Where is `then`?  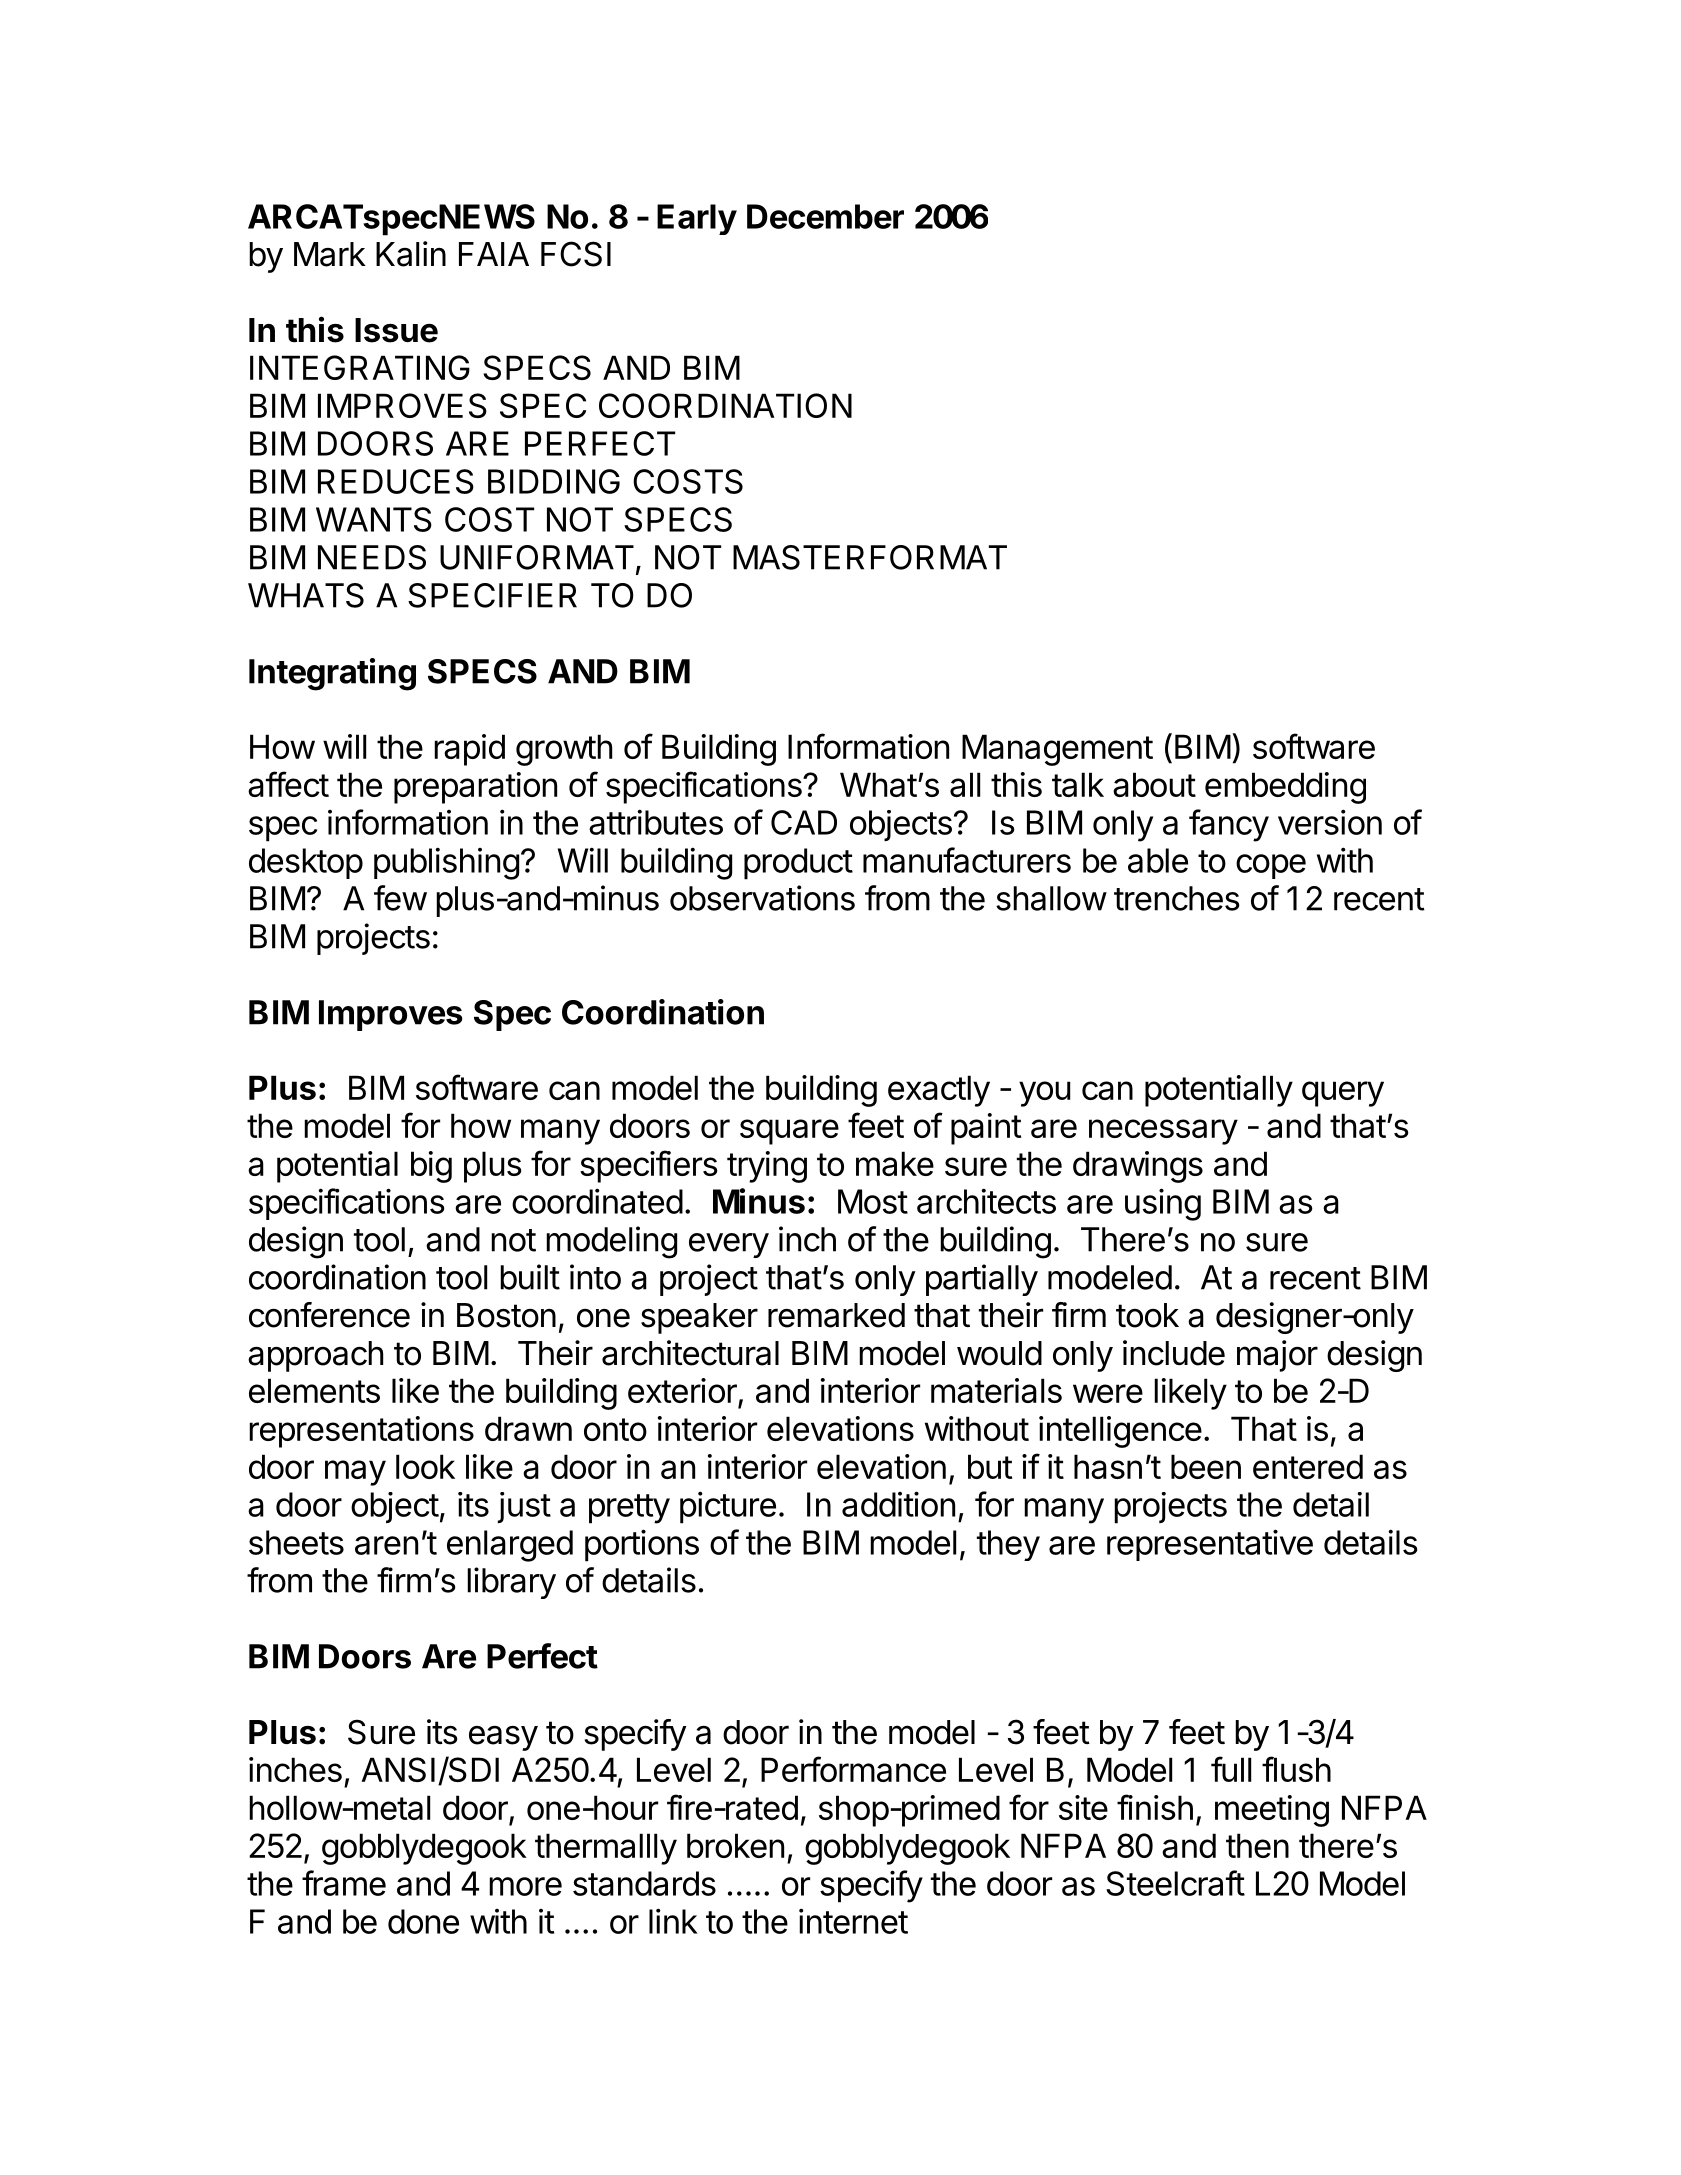 then is located at coordinates (1257, 1845).
